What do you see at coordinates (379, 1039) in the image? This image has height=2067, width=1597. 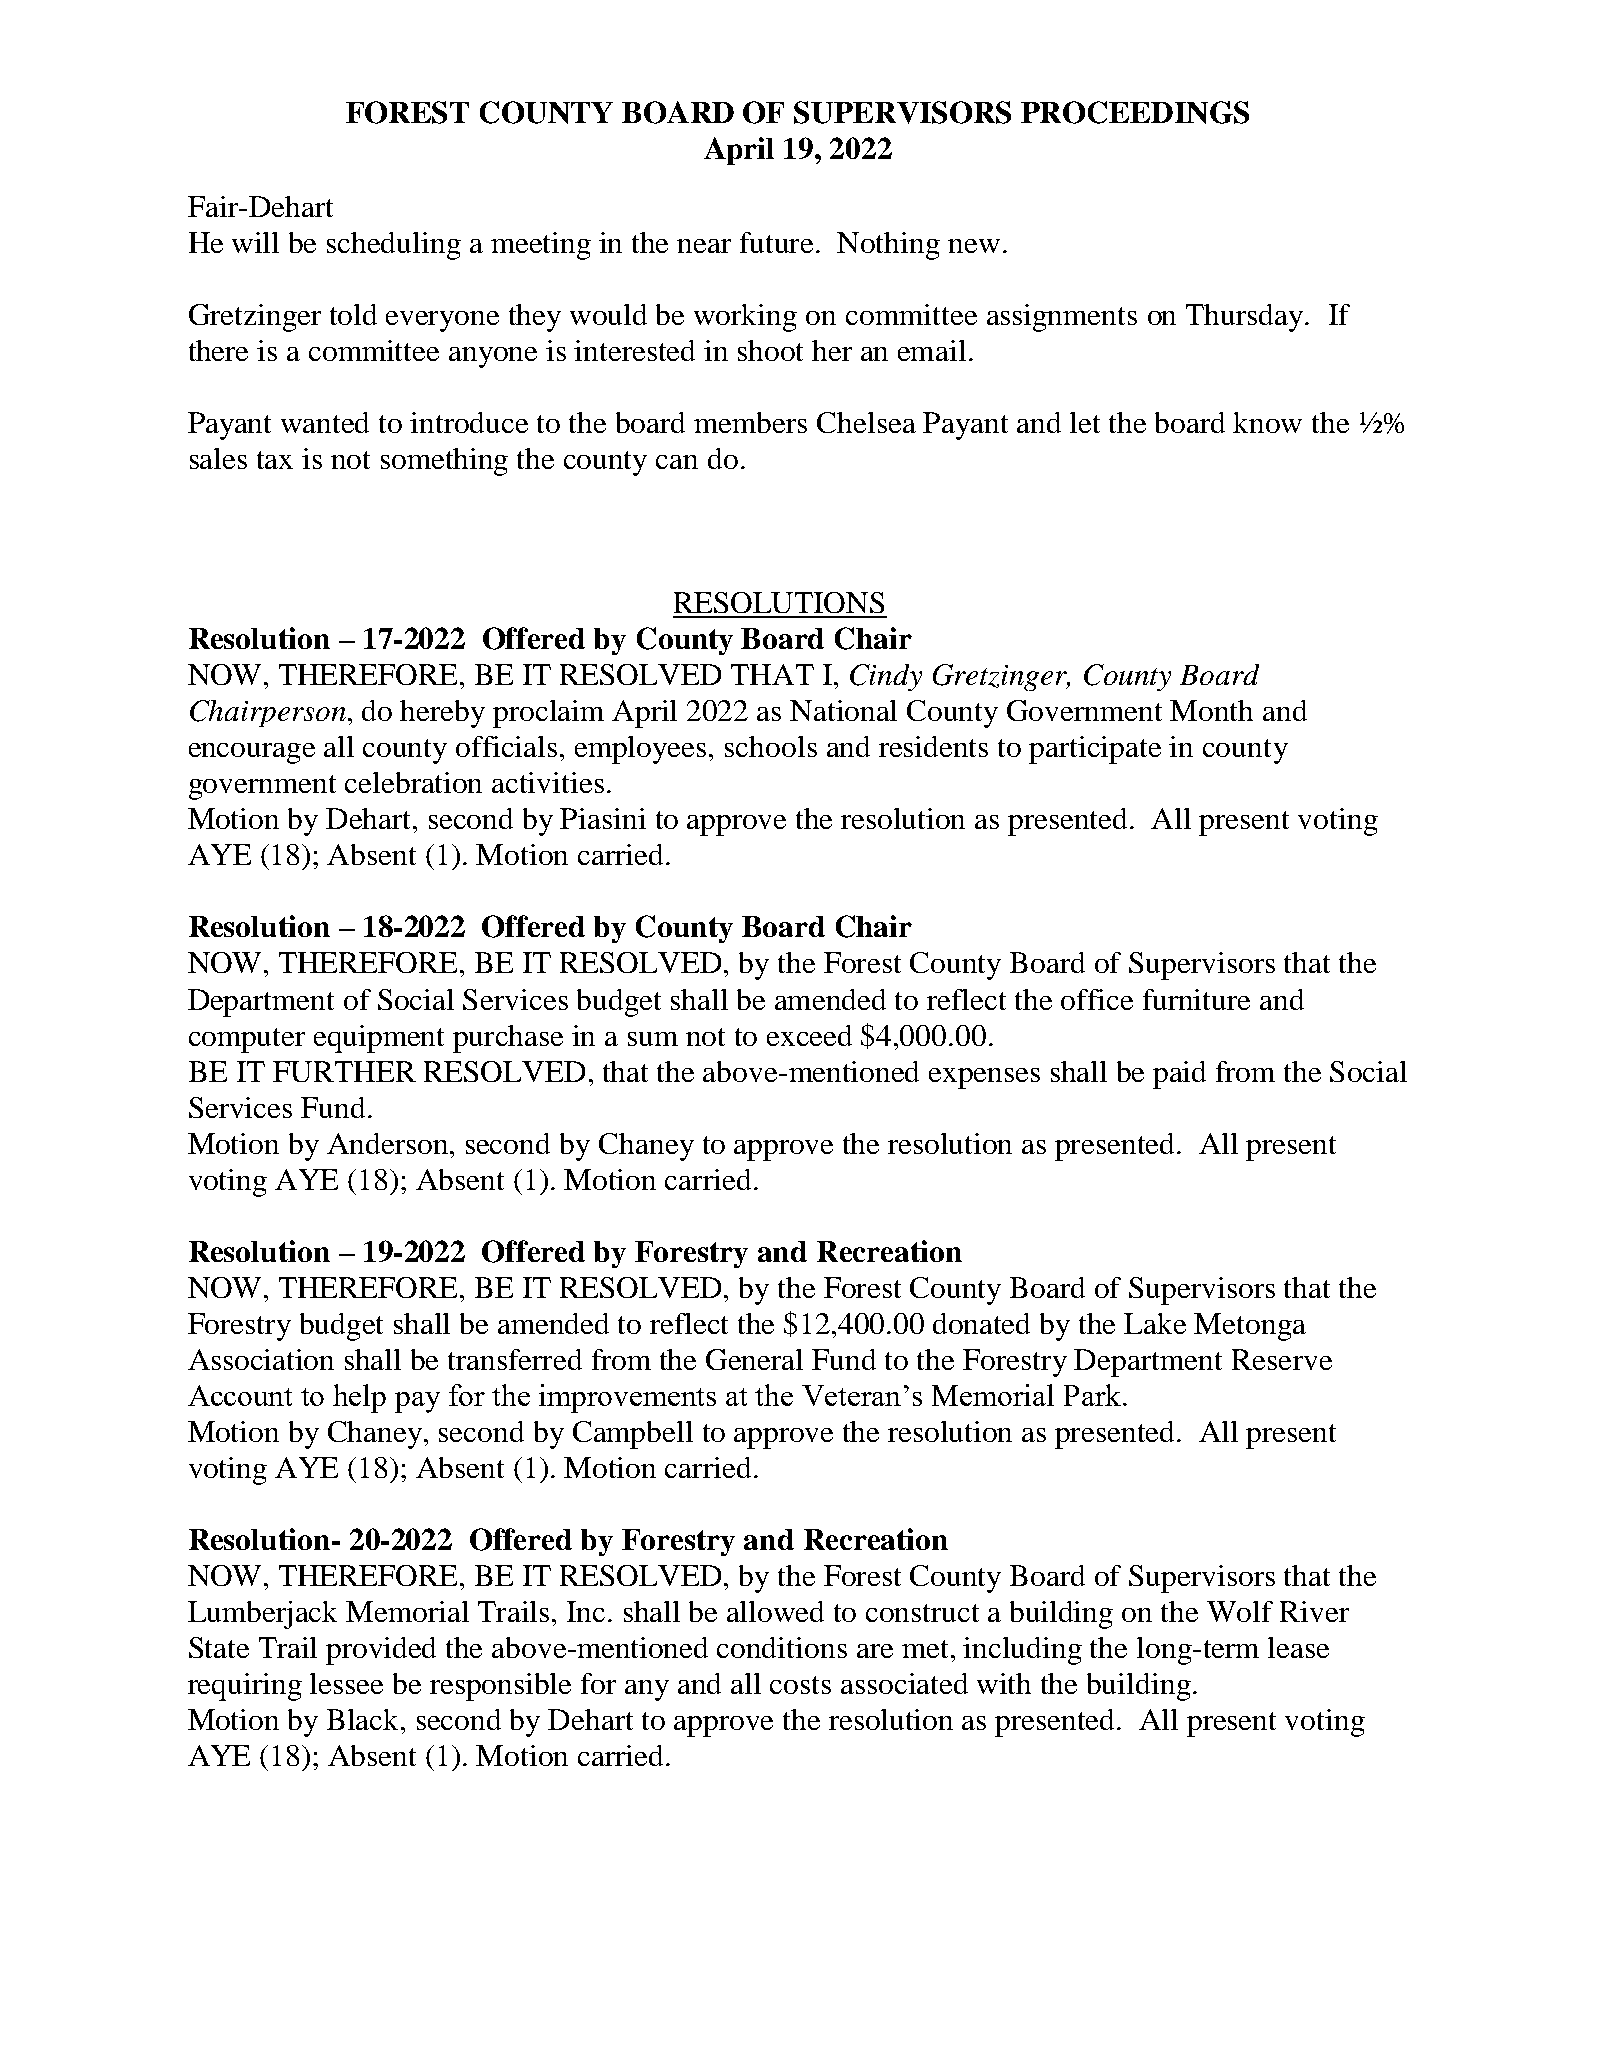 I see `equipment` at bounding box center [379, 1039].
